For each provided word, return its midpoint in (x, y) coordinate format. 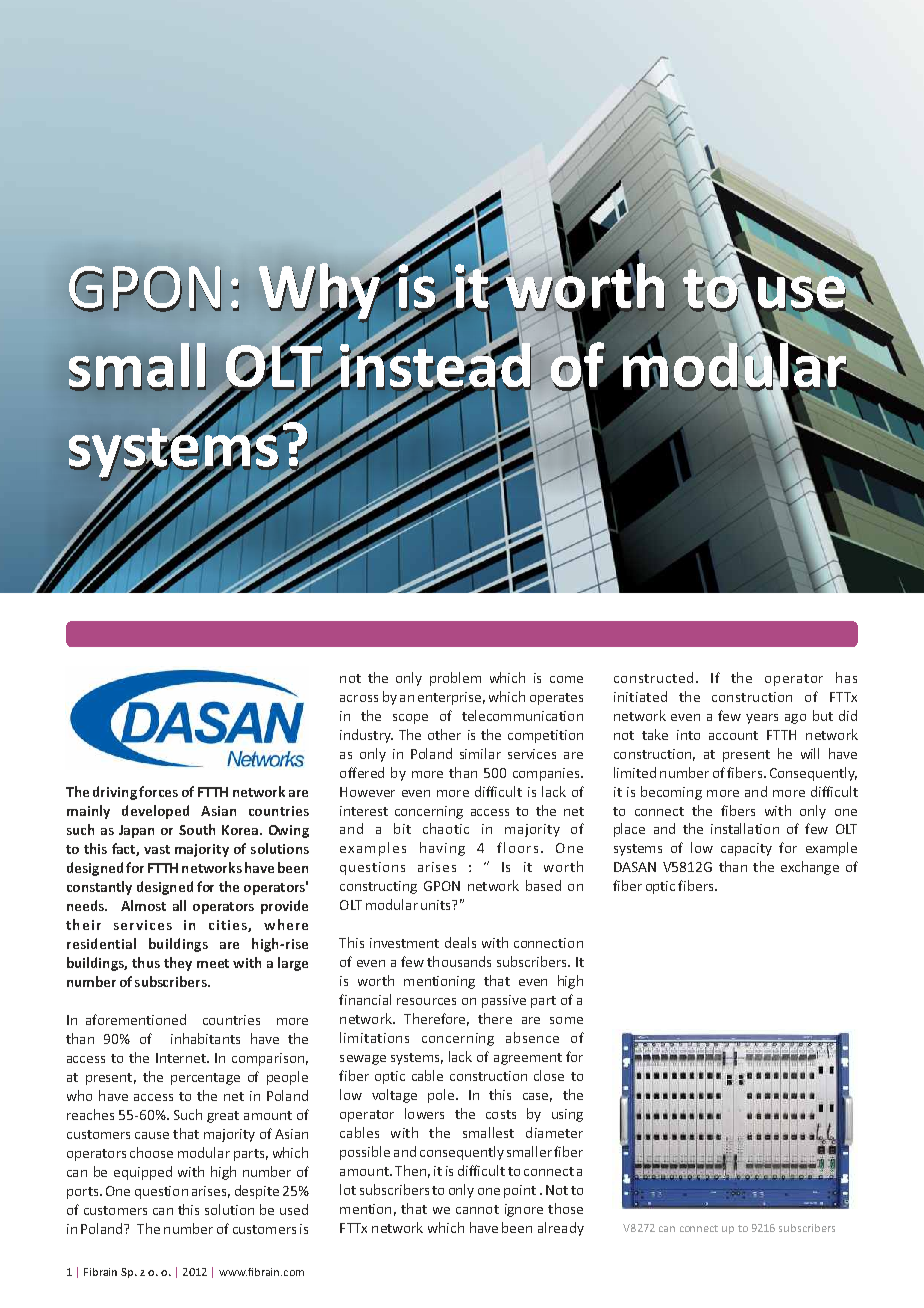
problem (455, 679)
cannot (477, 1209)
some (566, 1020)
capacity (746, 849)
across (359, 698)
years (762, 719)
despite (257, 1192)
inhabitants (205, 1038)
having (442, 849)
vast (157, 849)
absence (532, 1037)
